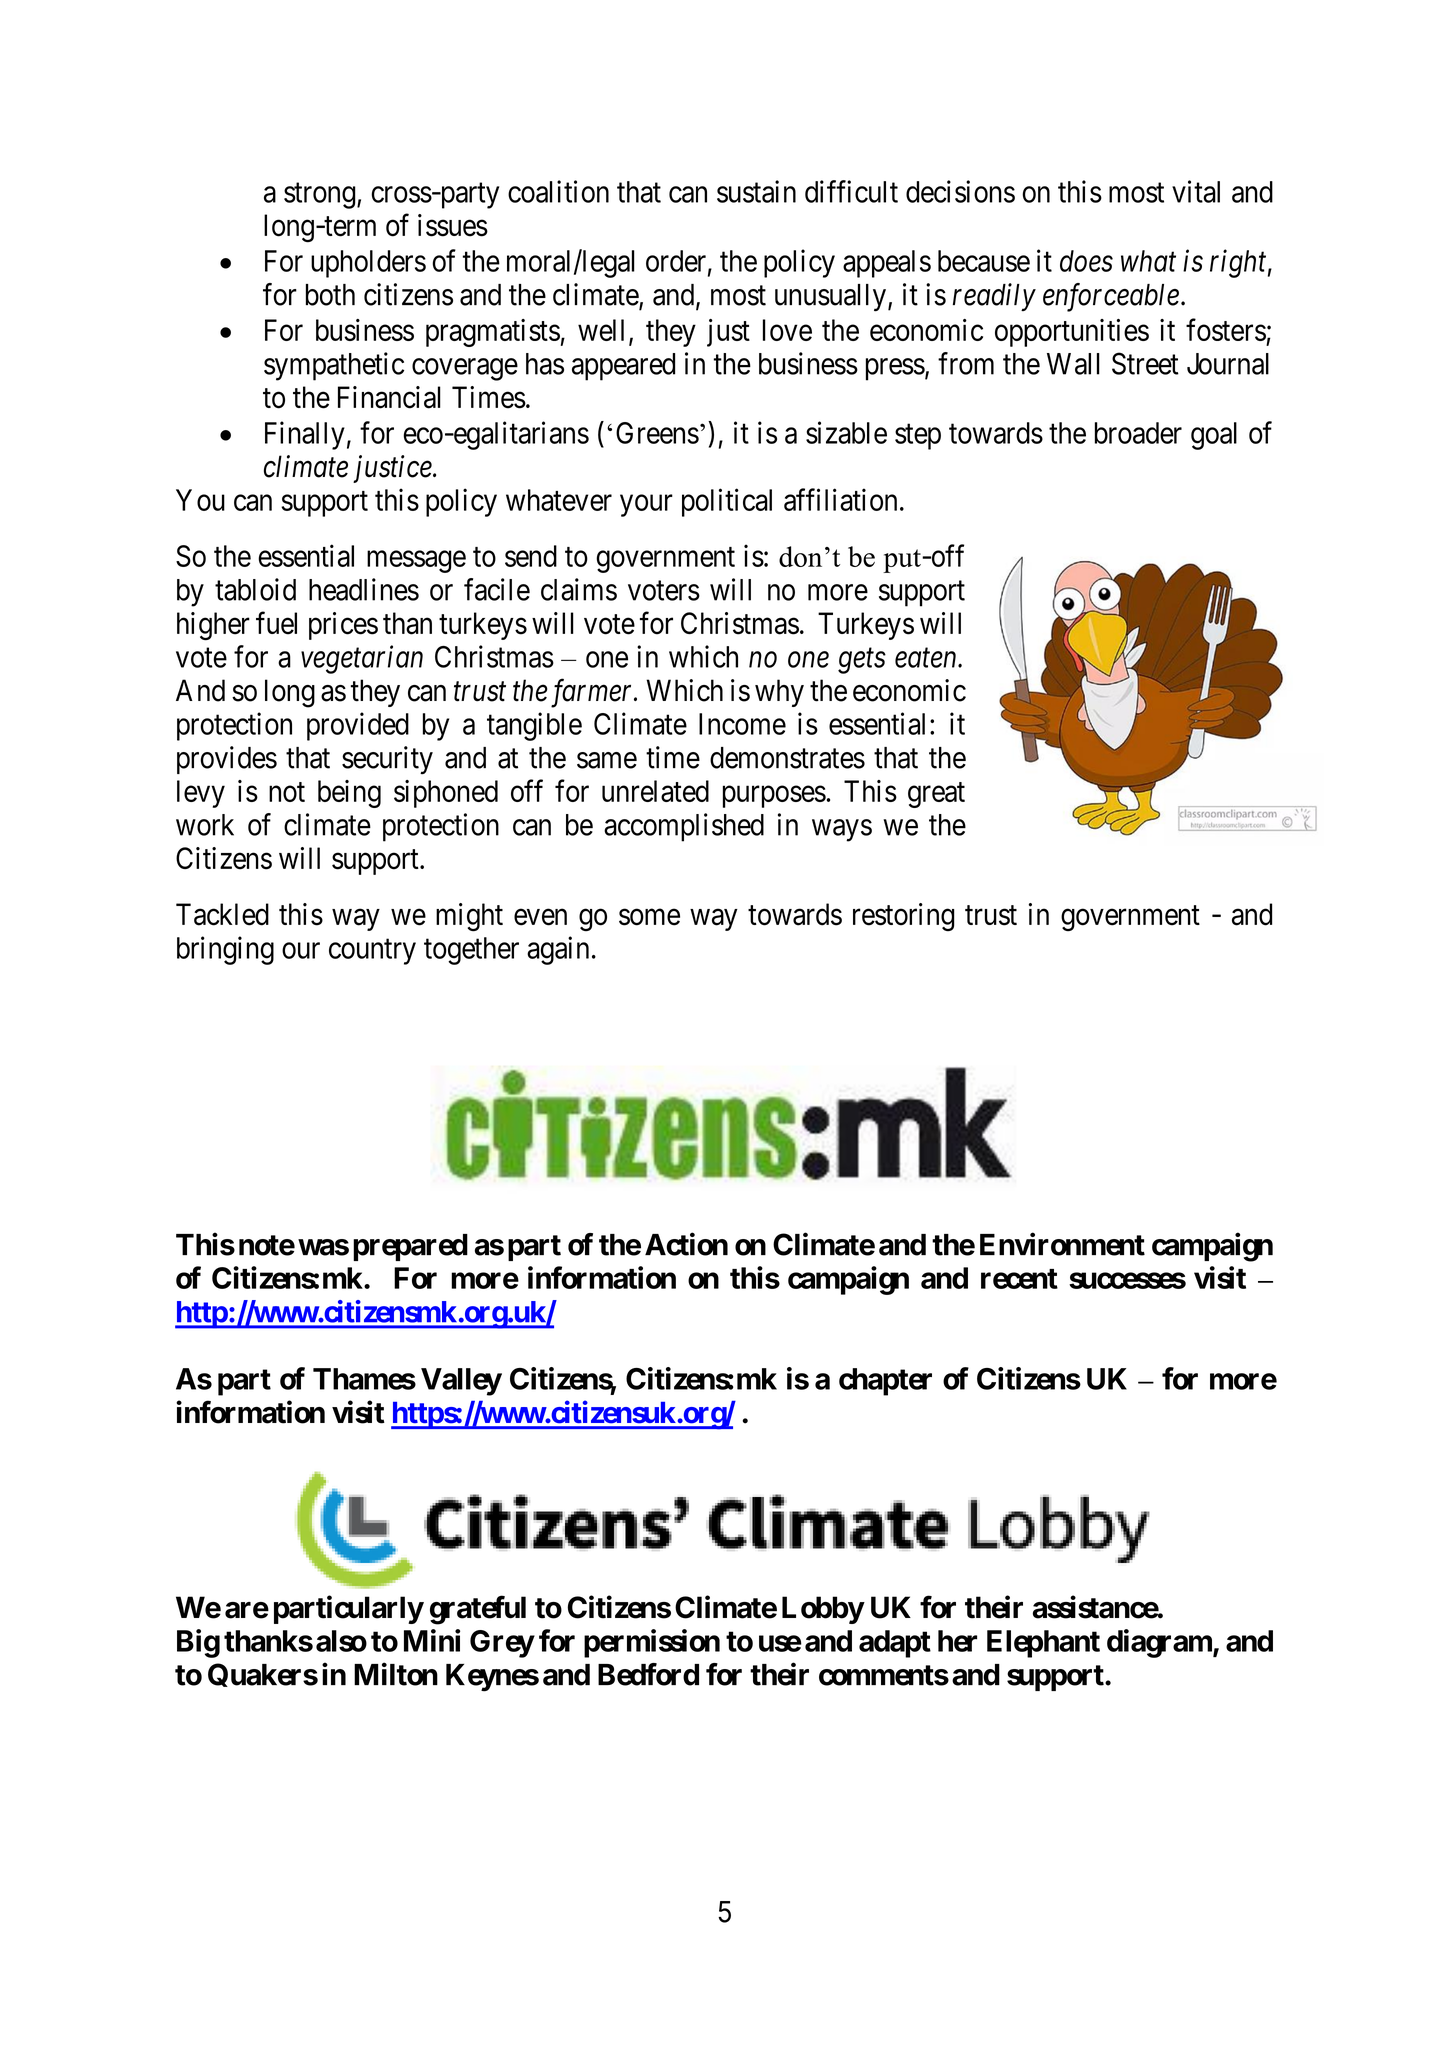 Image resolution: width=1448 pixels, height=2048 pixels. I want to click on Action, so click(686, 1244).
